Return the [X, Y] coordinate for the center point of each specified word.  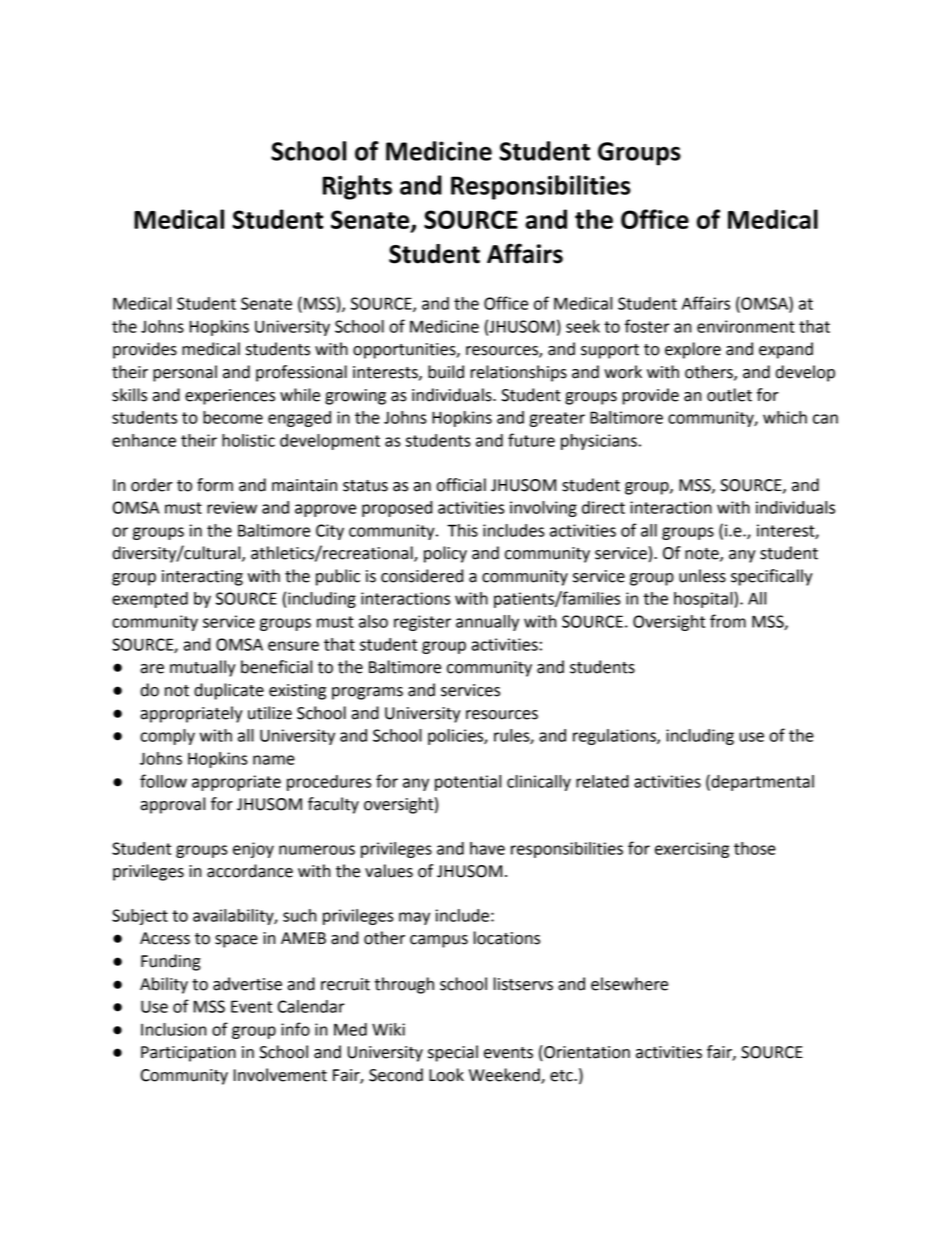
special [453, 1053]
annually [487, 623]
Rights [357, 187]
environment [746, 326]
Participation [188, 1054]
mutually [203, 668]
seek [583, 326]
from [728, 621]
